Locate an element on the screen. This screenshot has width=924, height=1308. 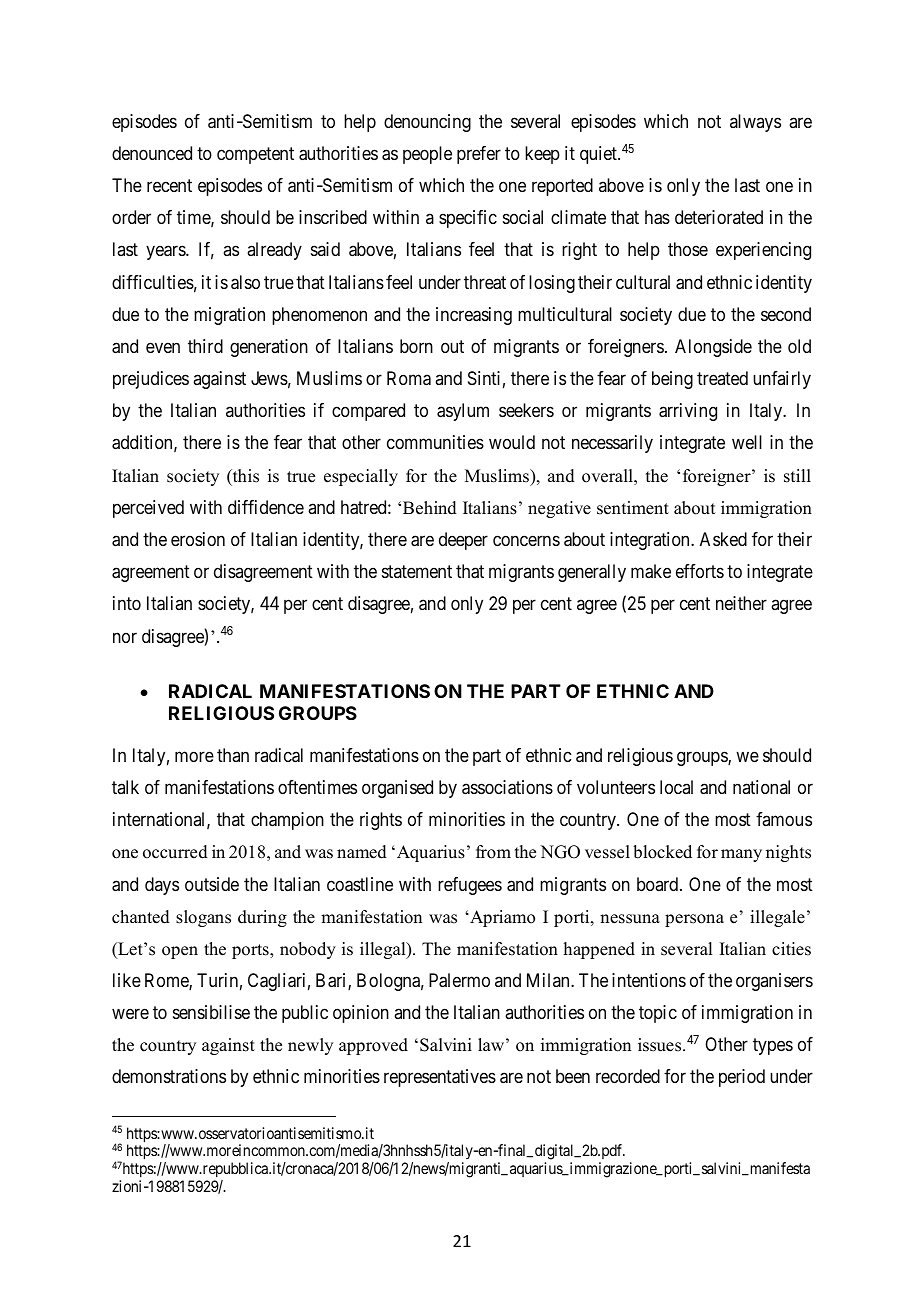
increasing is located at coordinates (474, 316).
